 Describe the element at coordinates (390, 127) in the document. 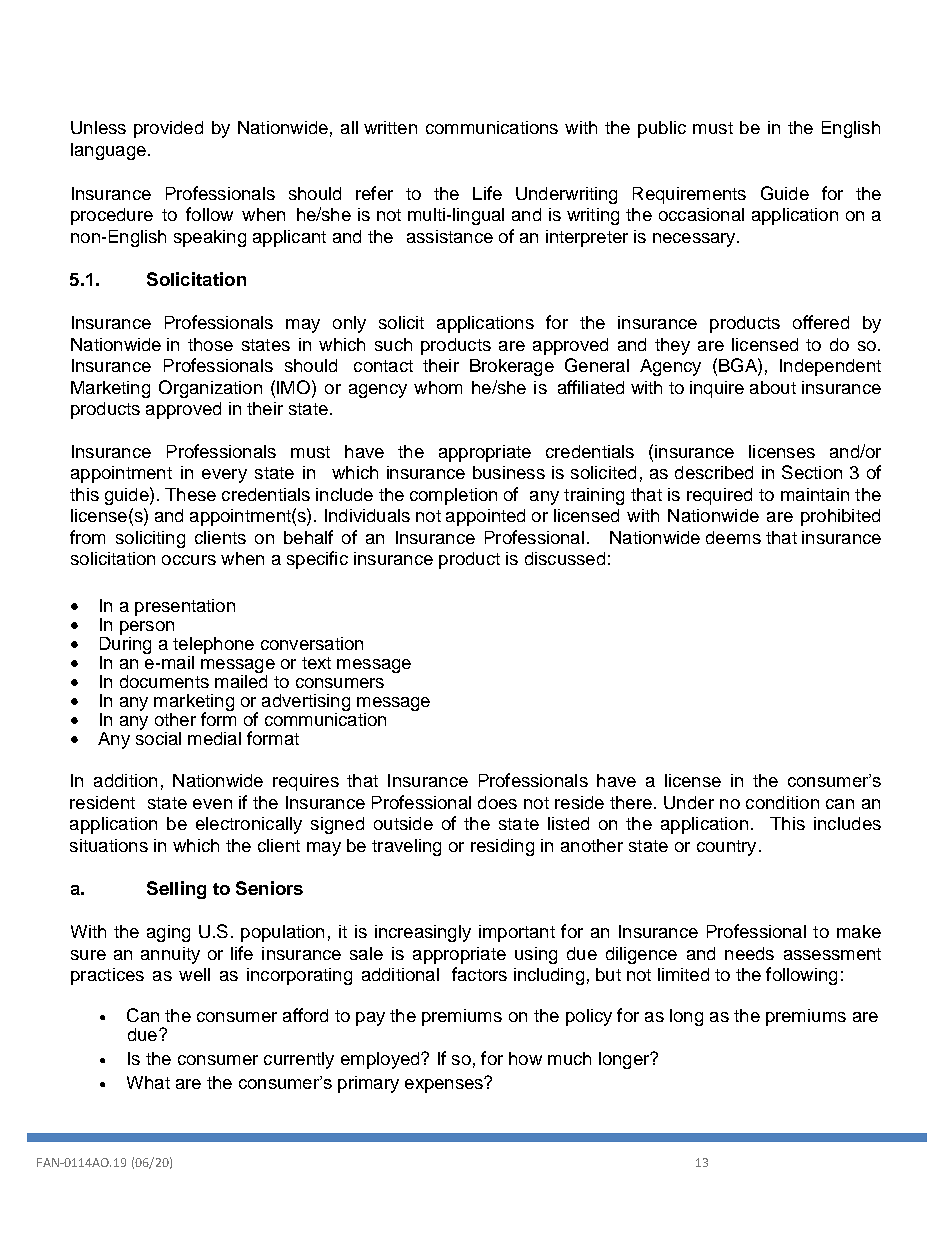

I see `written` at that location.
